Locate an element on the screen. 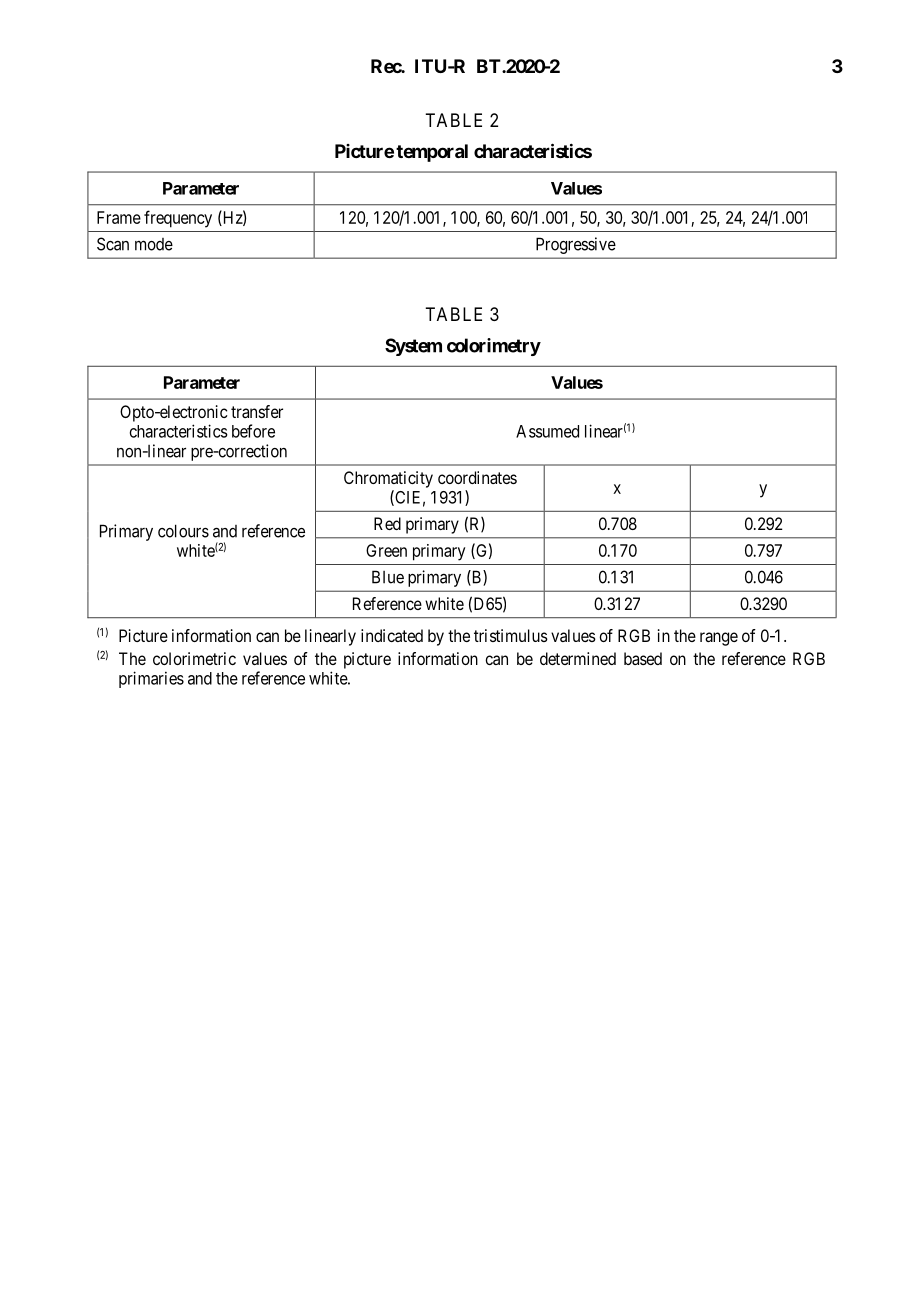 This screenshot has height=1307, width=924. range is located at coordinates (719, 639).
